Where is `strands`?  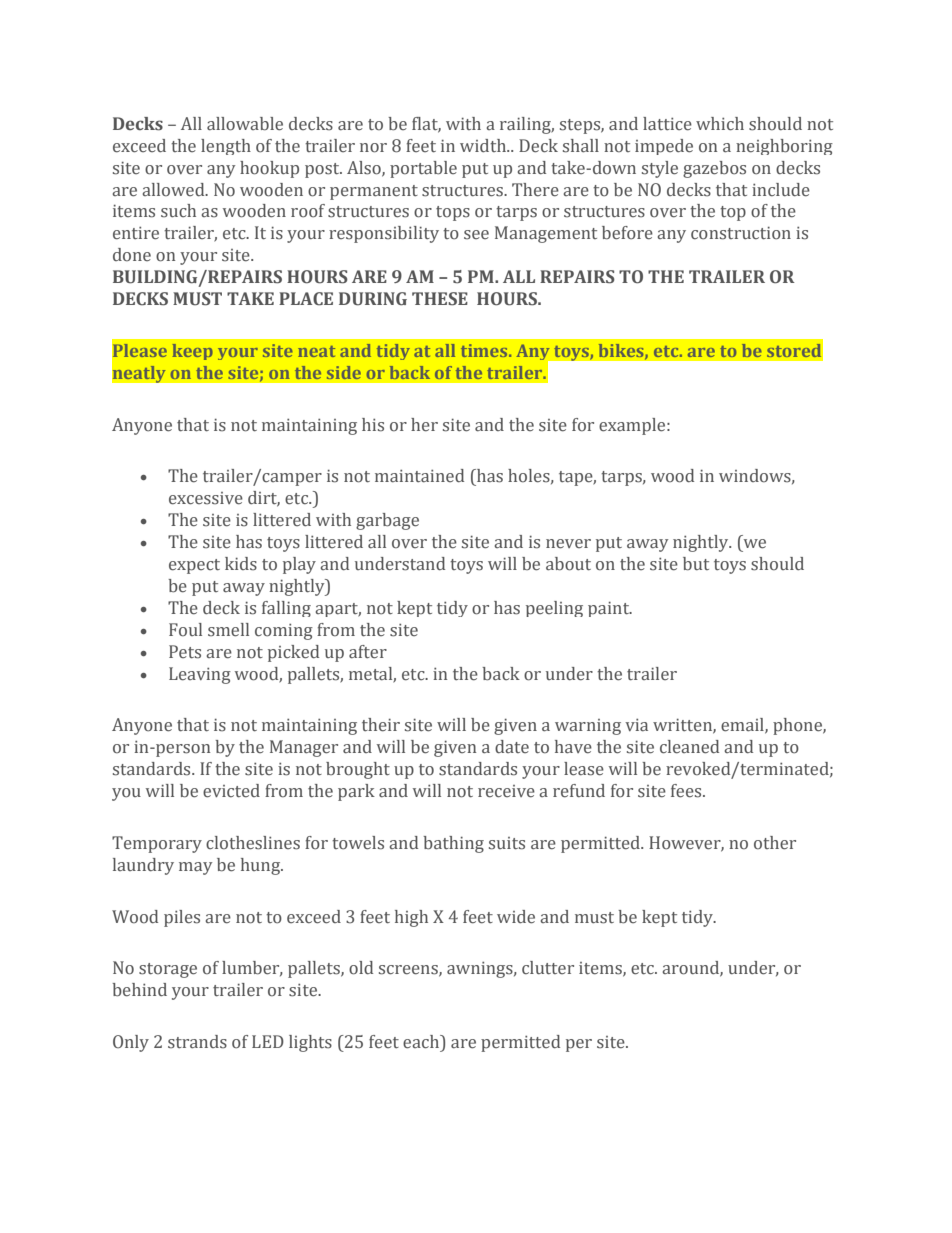
strands is located at coordinates (197, 1042).
